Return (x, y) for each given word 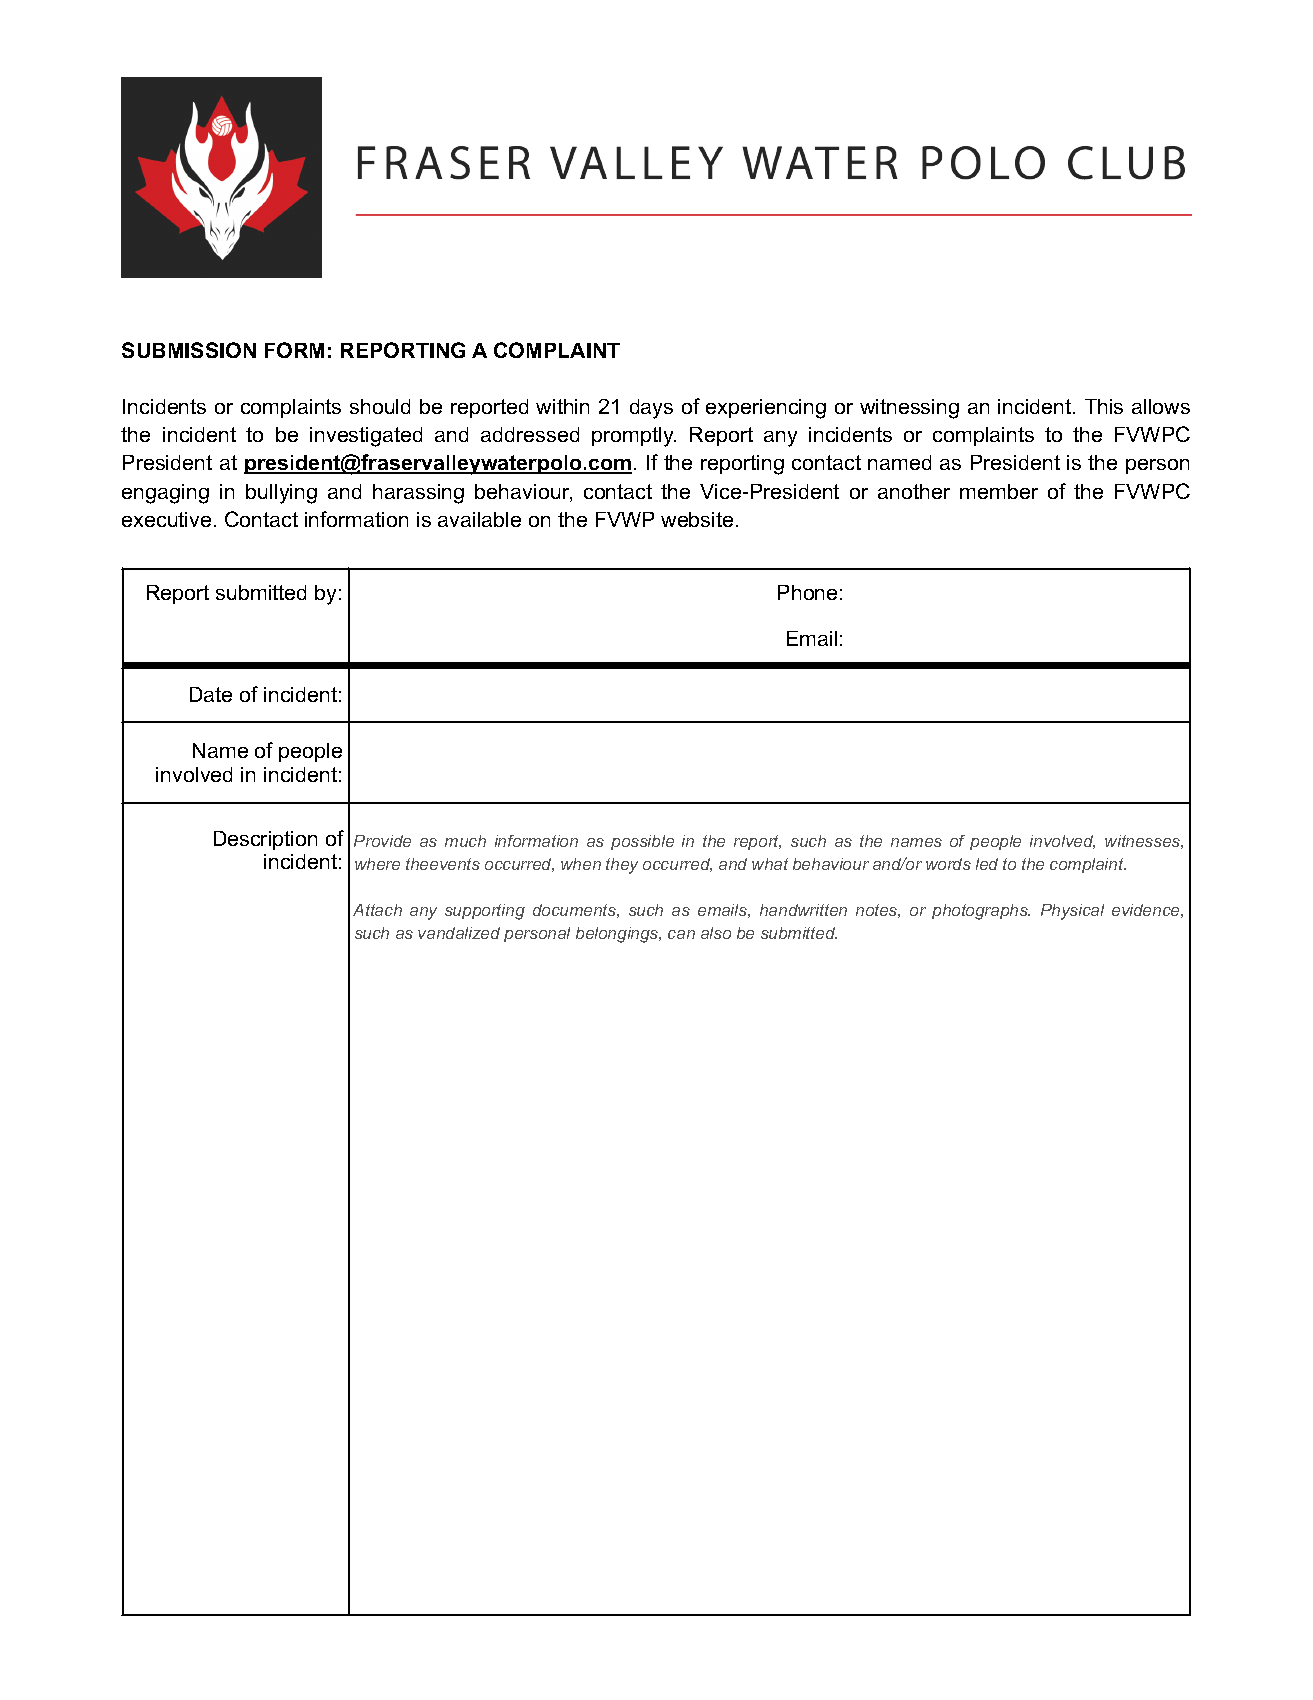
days (651, 409)
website (697, 519)
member (999, 491)
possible (642, 842)
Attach (377, 910)
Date (211, 694)
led (987, 864)
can (681, 934)
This (1104, 406)
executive (166, 519)
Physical (1072, 912)
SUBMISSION (189, 350)
